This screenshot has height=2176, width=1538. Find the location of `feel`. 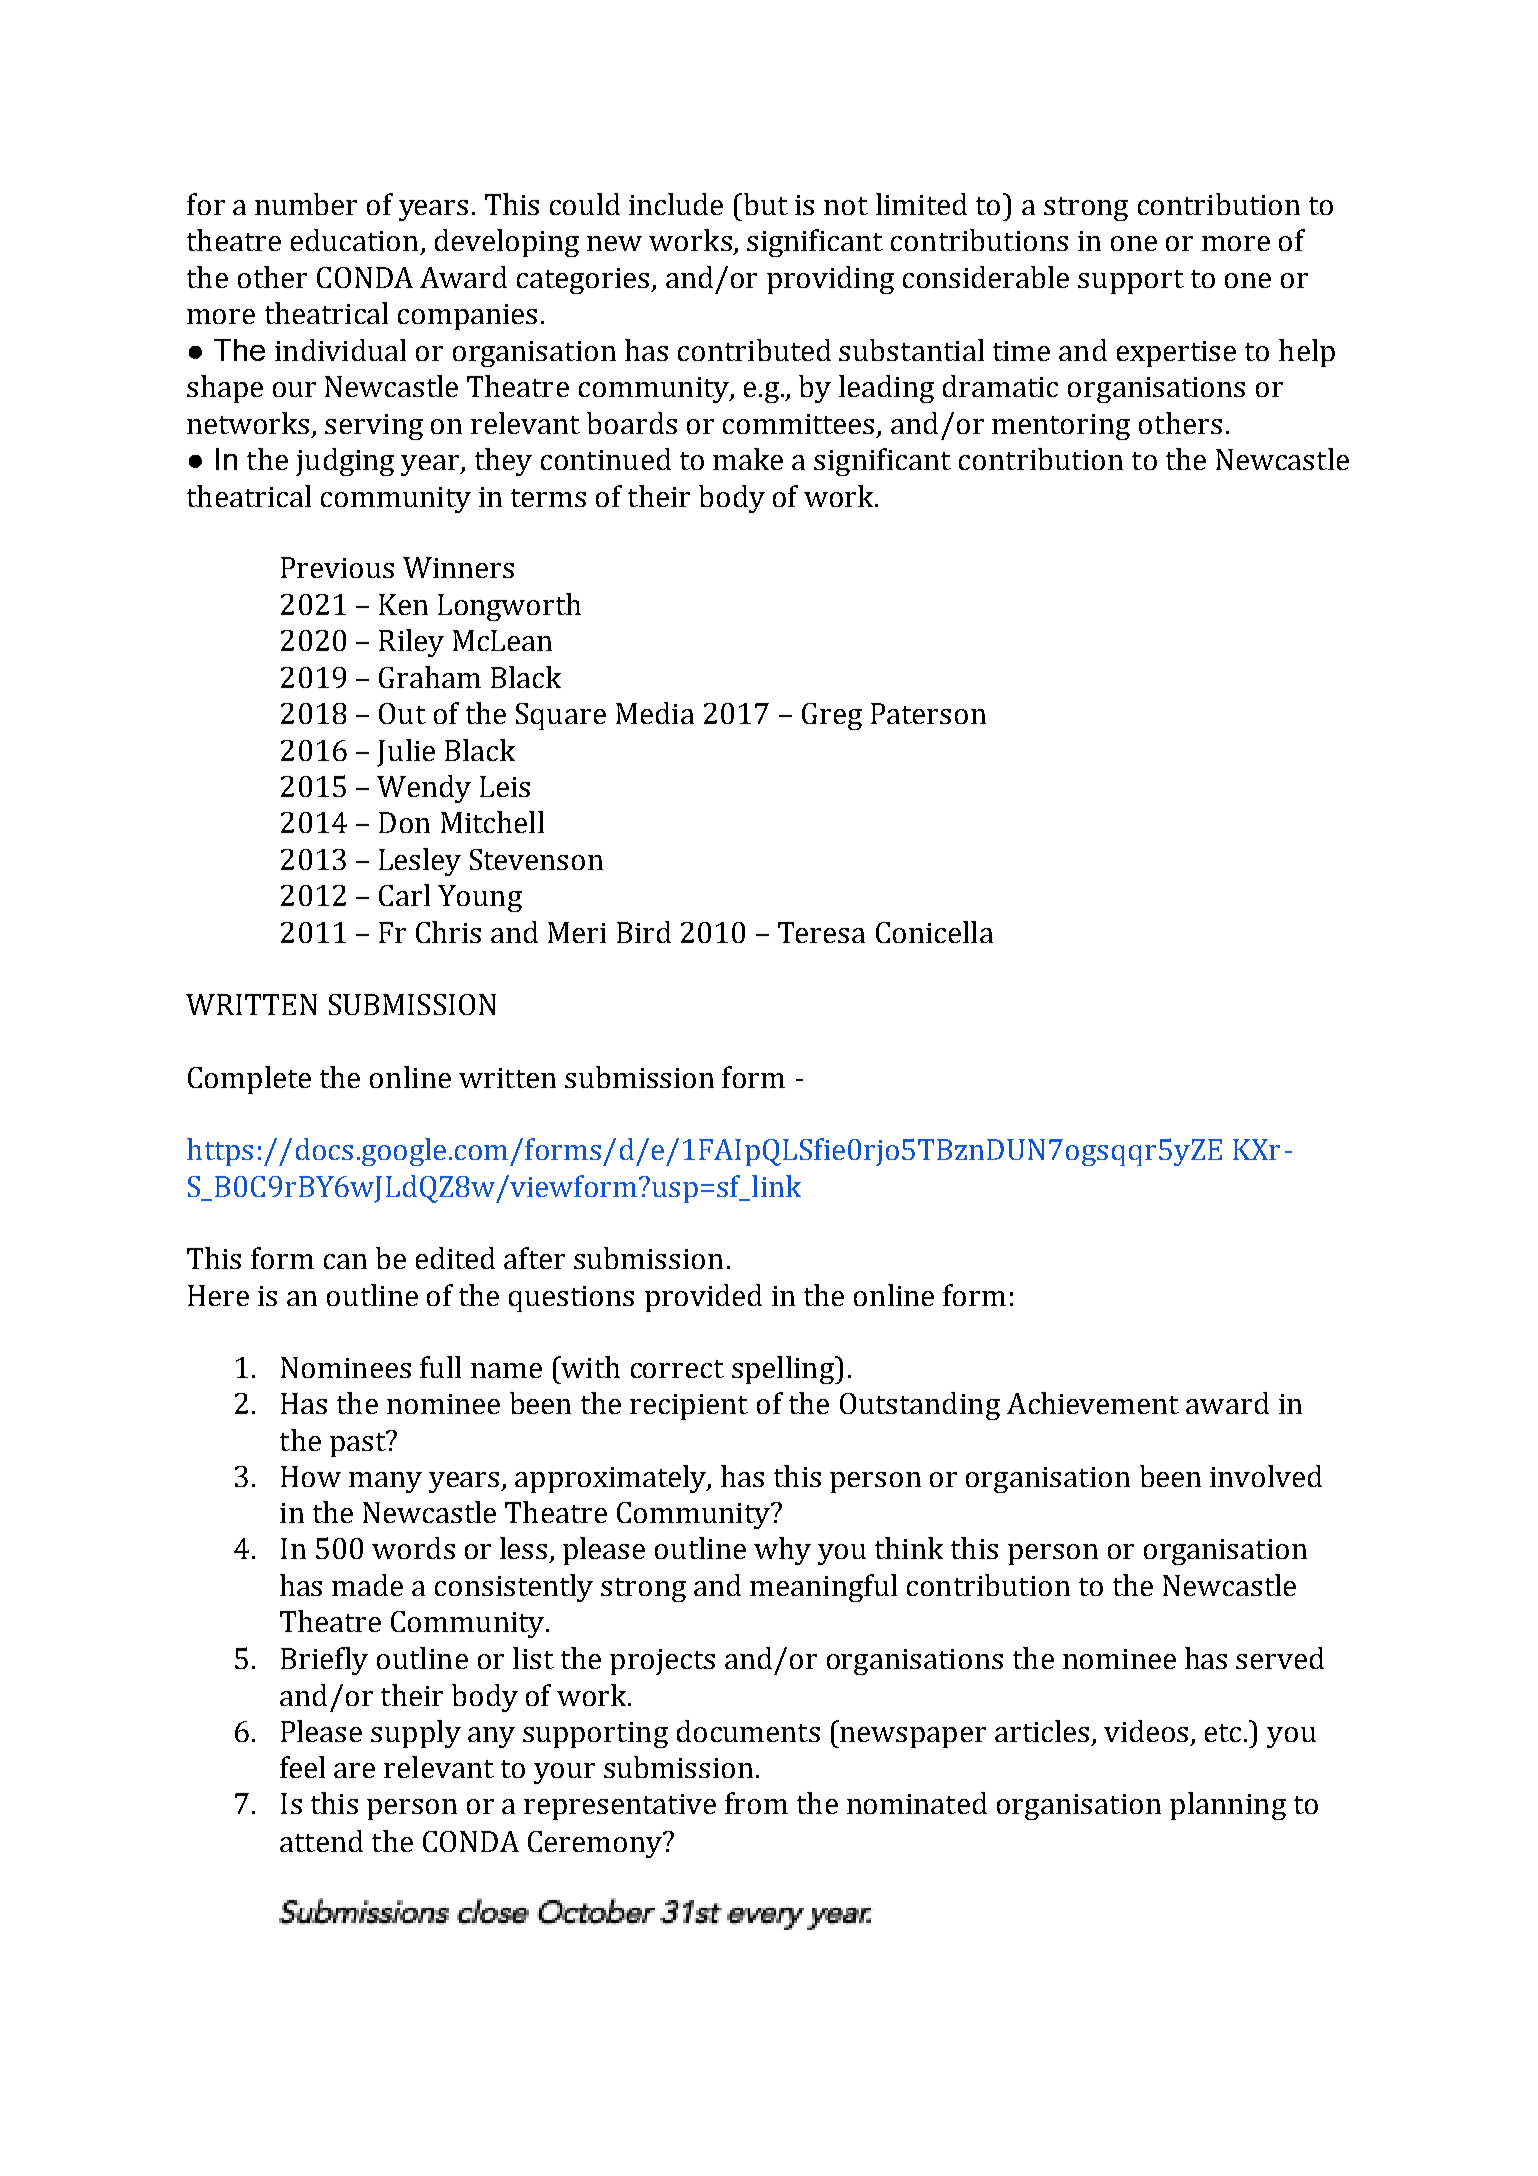

feel is located at coordinates (302, 1767).
